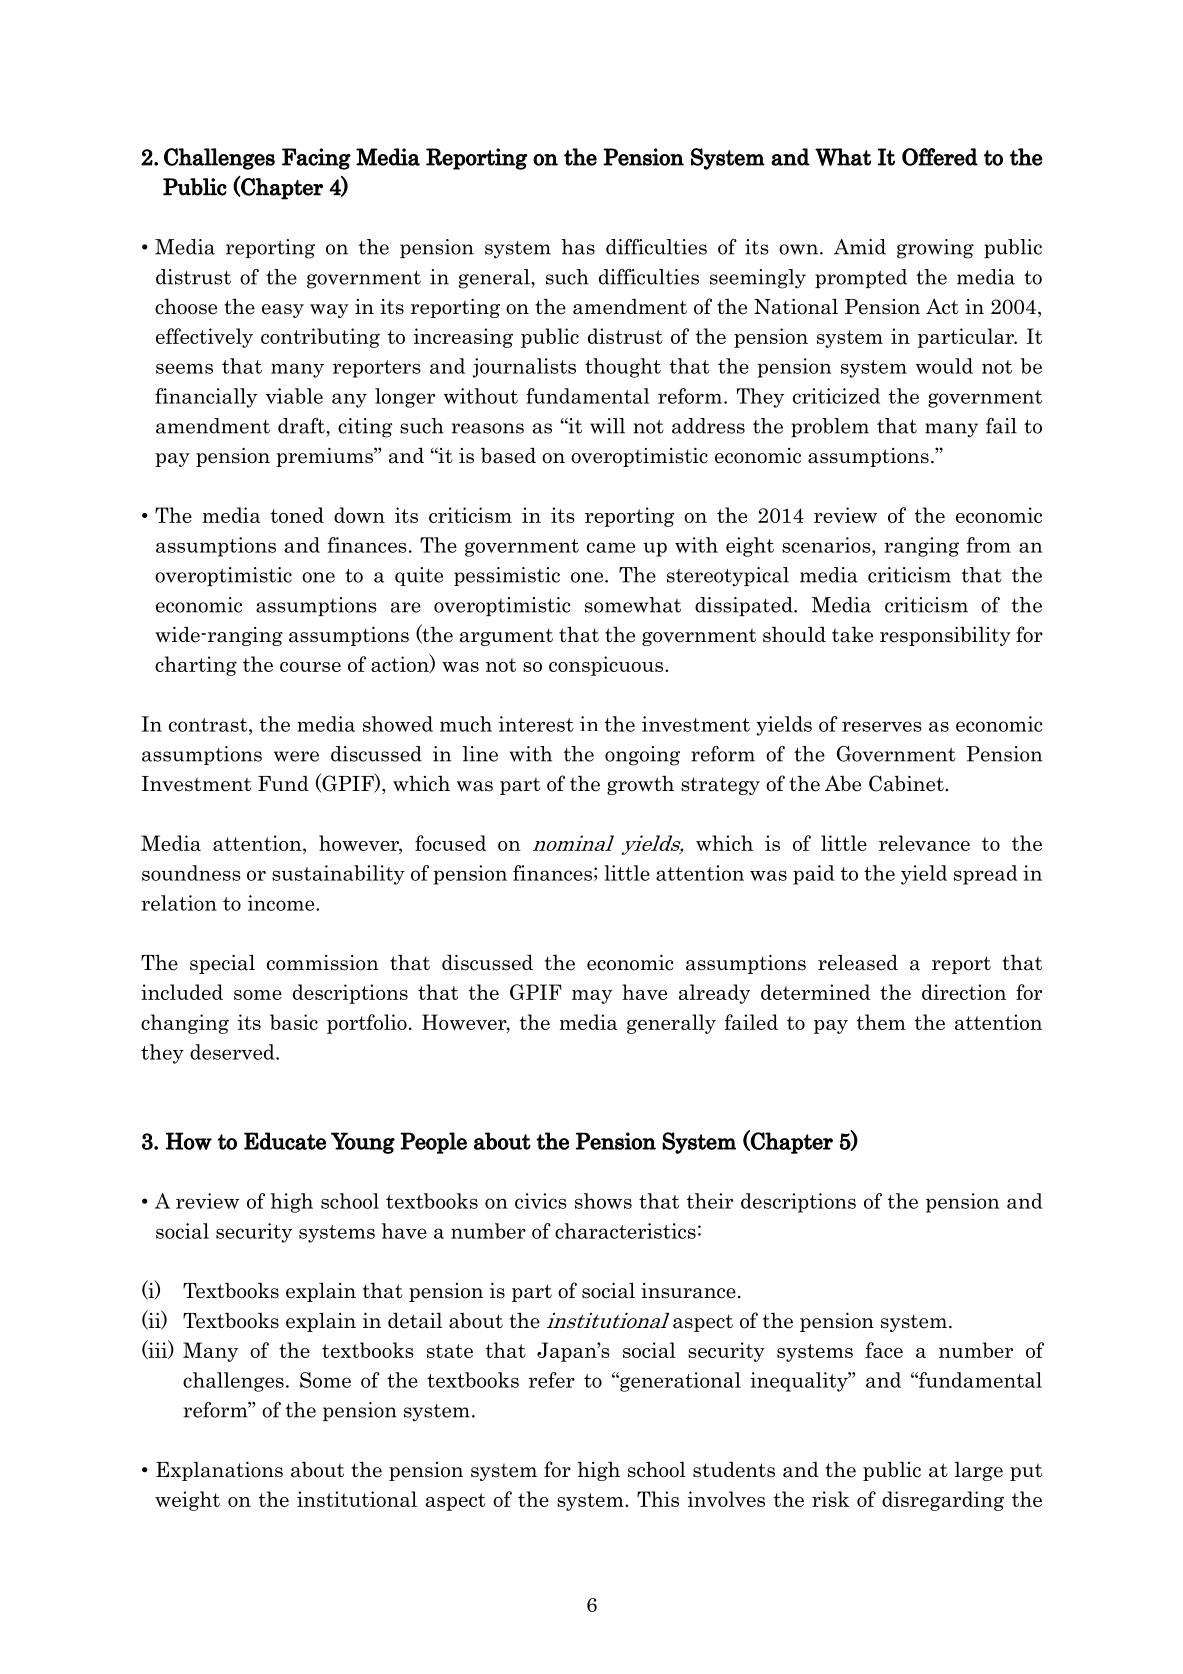 The height and width of the screenshot is (1674, 1183). What do you see at coordinates (219, 1471) in the screenshot?
I see `Explanations` at bounding box center [219, 1471].
